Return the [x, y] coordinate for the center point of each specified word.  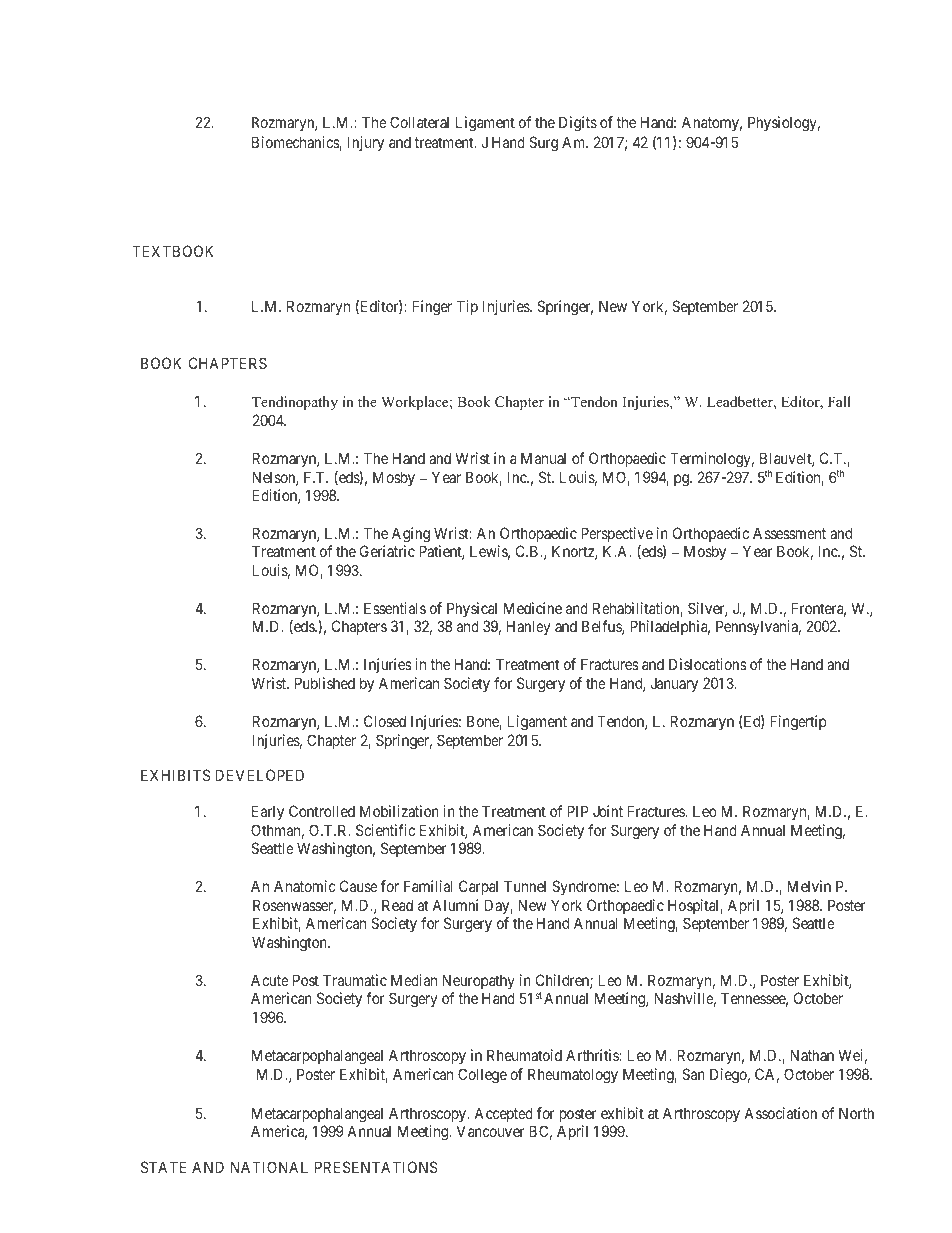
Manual [543, 458]
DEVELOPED [259, 775]
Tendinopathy [295, 403]
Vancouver [490, 1131]
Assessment [789, 533]
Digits [578, 124]
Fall [839, 401]
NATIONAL [269, 1167]
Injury [366, 143]
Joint [608, 811]
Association [780, 1113]
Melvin [809, 886]
